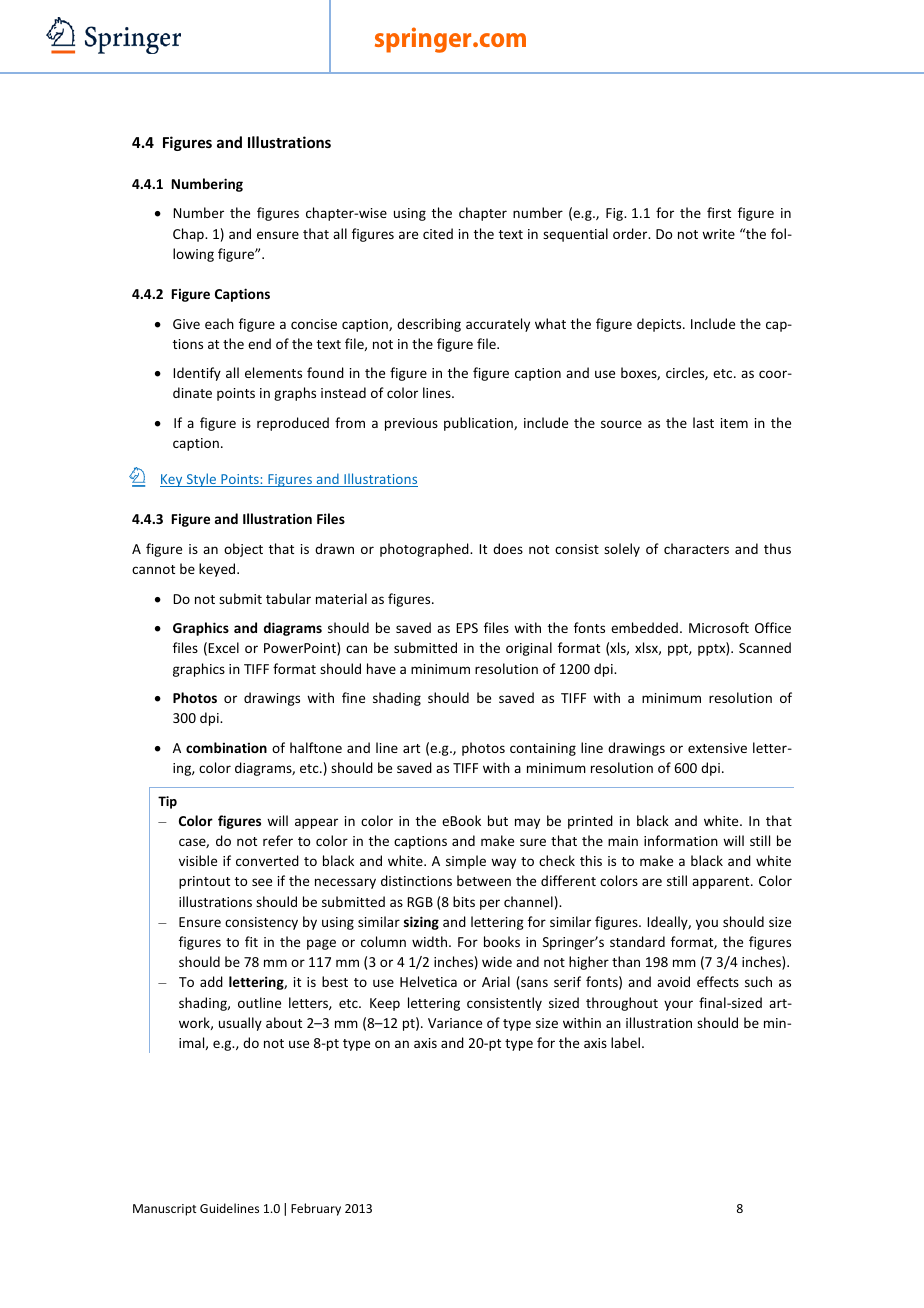  What do you see at coordinates (722, 883) in the screenshot?
I see `apparent` at bounding box center [722, 883].
